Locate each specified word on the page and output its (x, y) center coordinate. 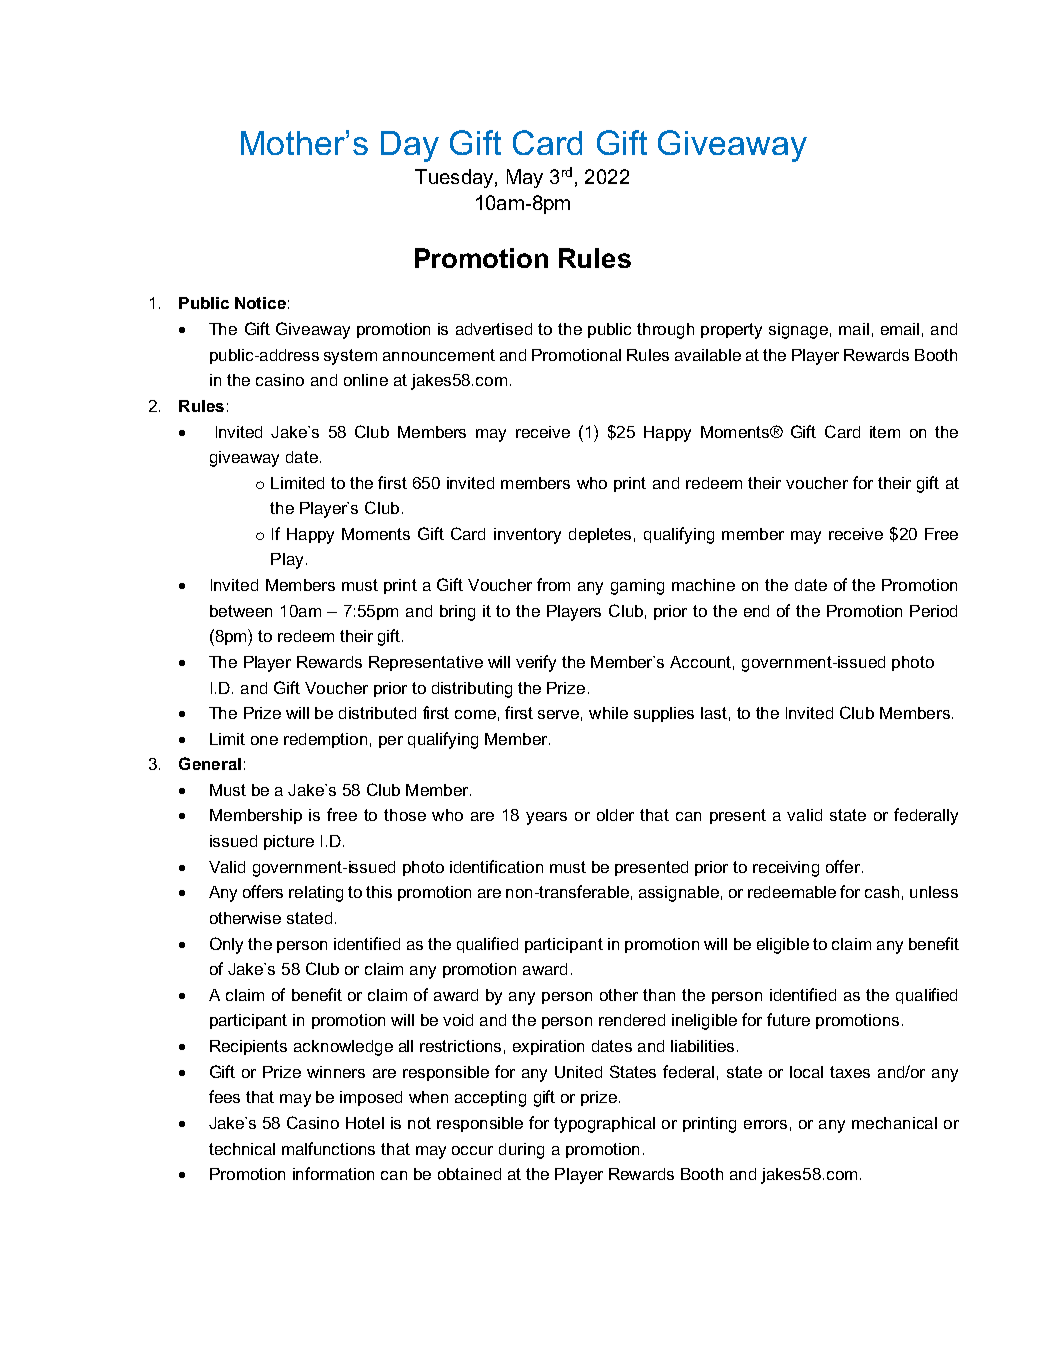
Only (226, 945)
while (608, 713)
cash (882, 892)
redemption (325, 740)
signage (798, 331)
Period (933, 611)
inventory (527, 536)
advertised (494, 329)
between (241, 611)
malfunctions (328, 1148)
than (659, 995)
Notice (260, 303)
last (714, 713)
